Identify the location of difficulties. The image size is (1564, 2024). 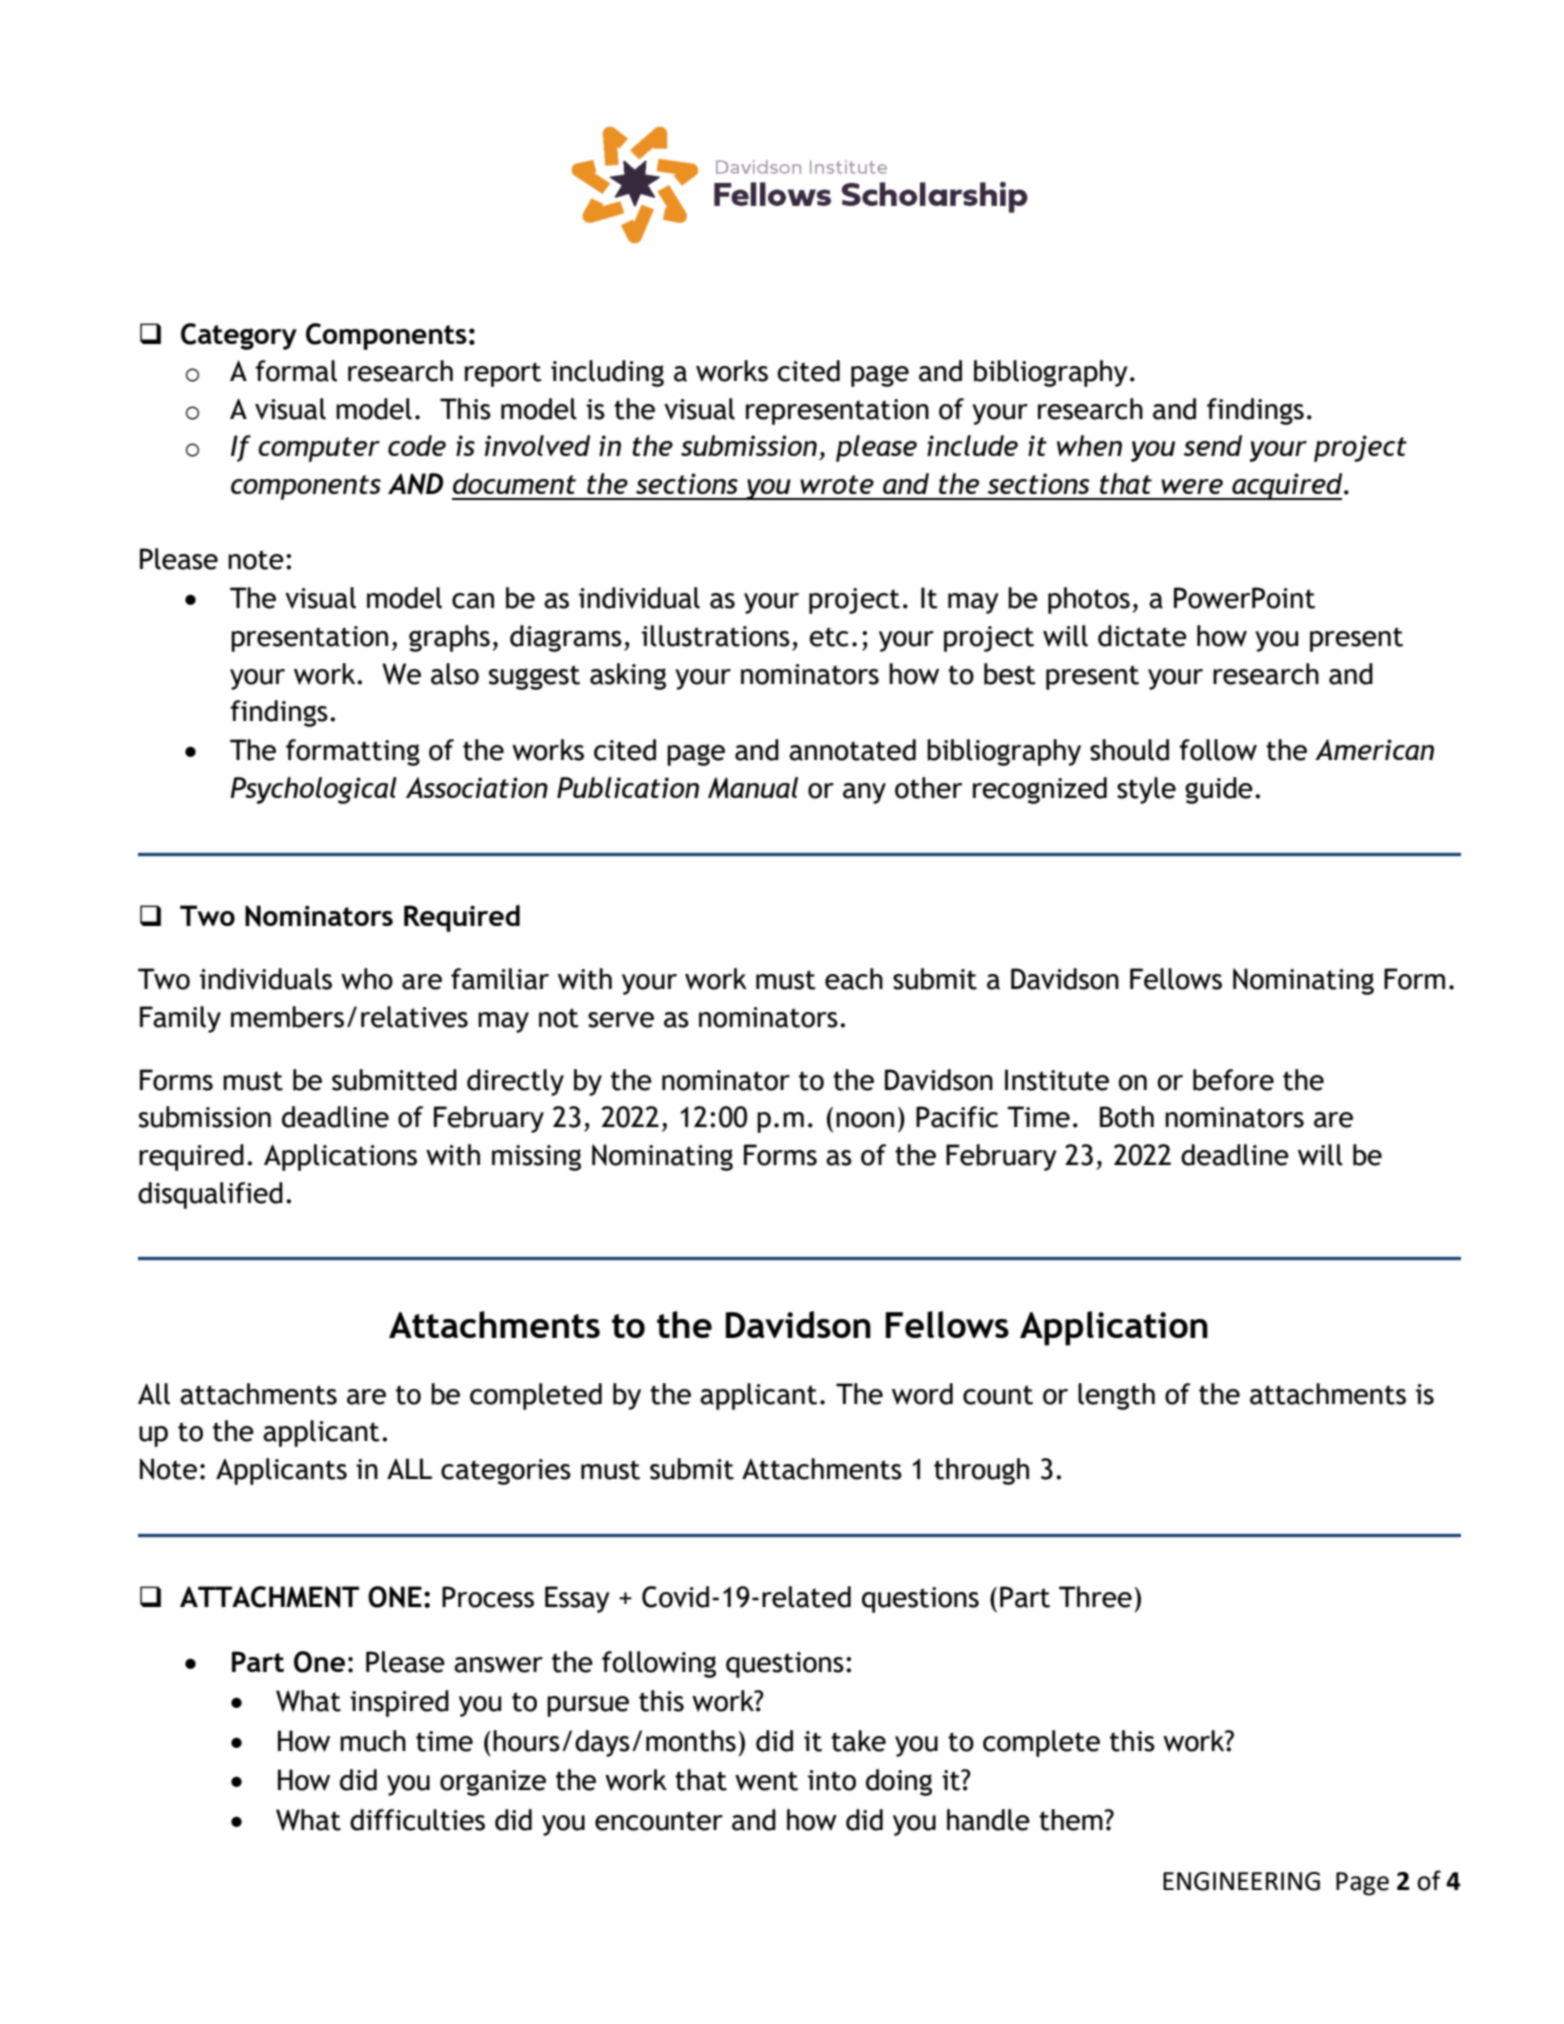
(417, 1820).
